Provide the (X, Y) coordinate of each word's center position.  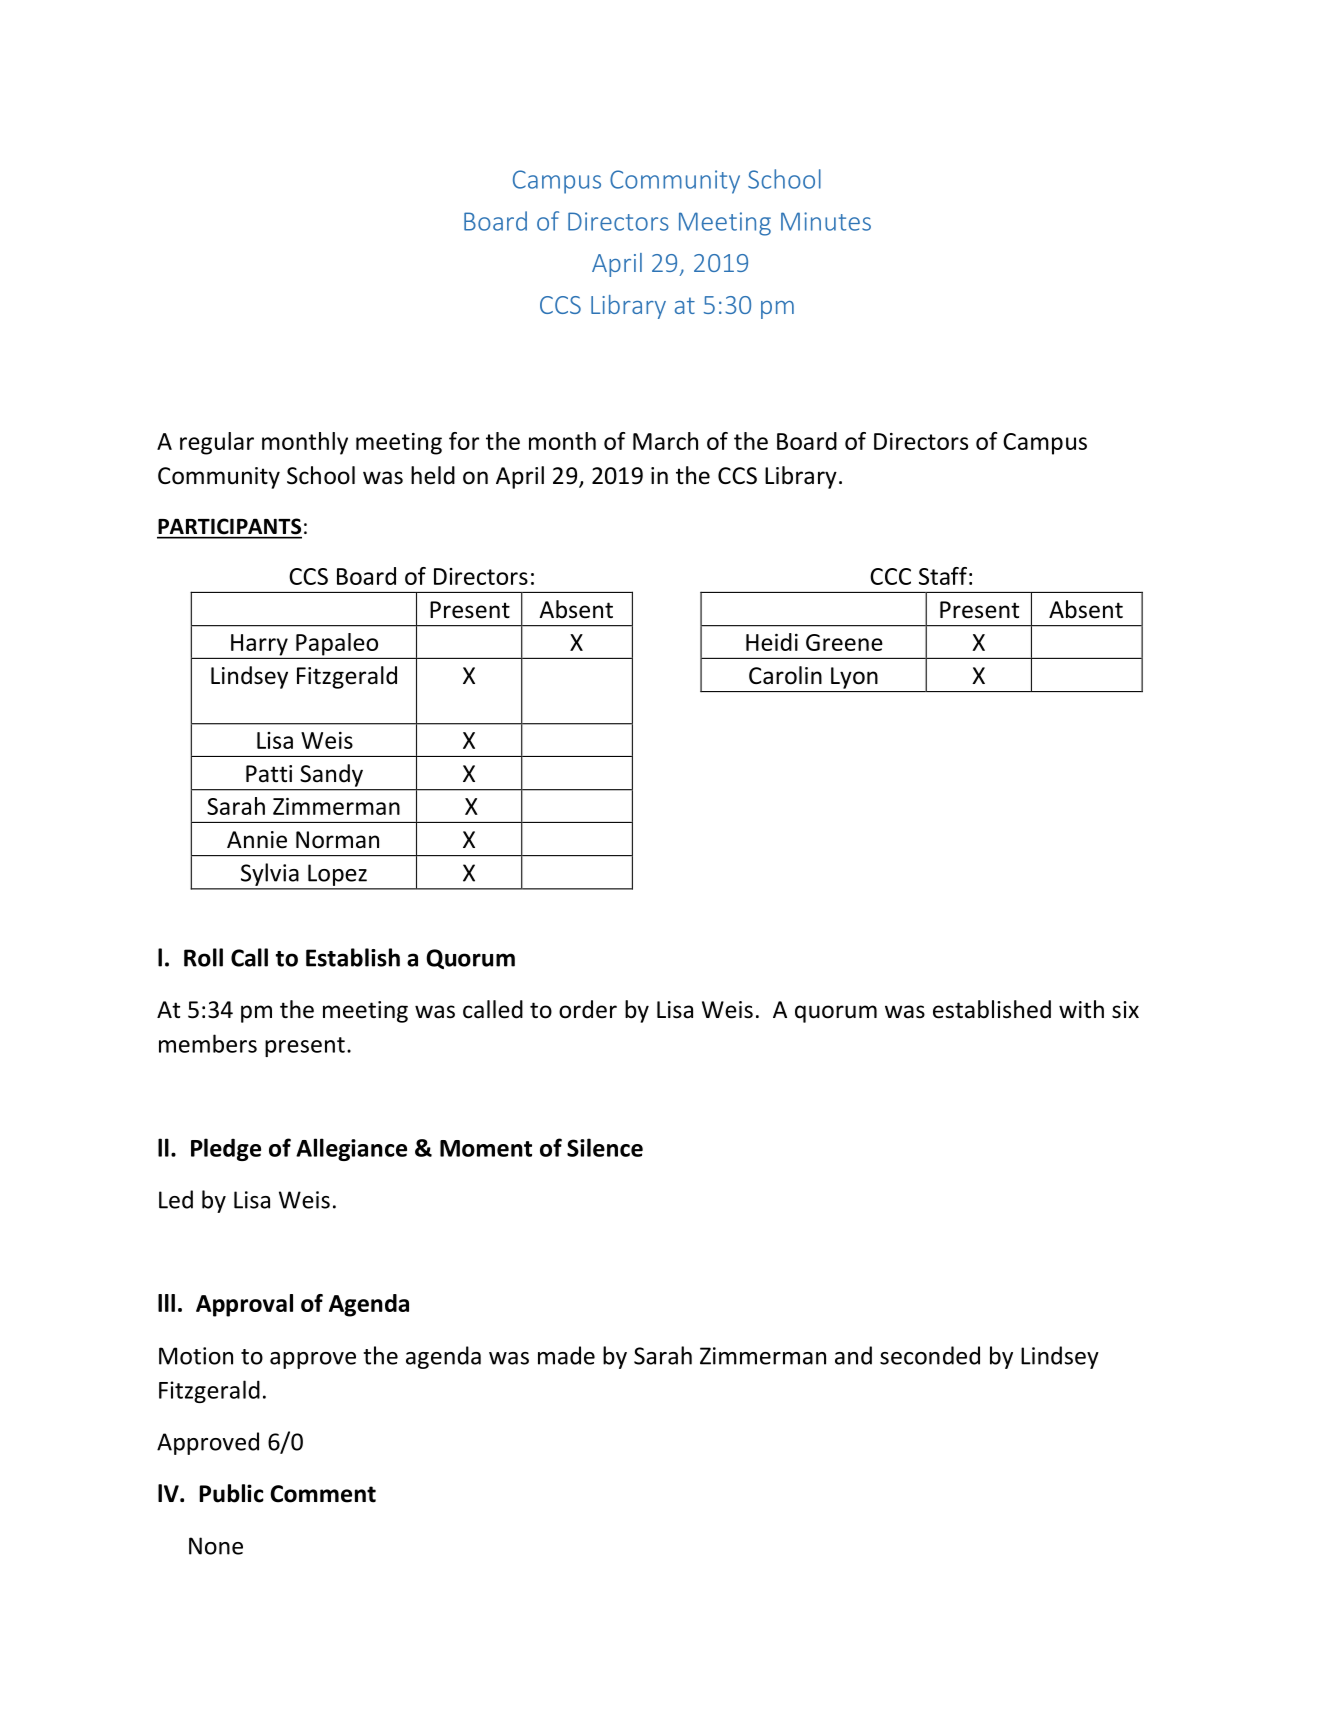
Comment (323, 1494)
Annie (257, 840)
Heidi (772, 642)
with (1081, 1009)
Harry (259, 645)
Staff (943, 576)
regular (217, 443)
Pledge (226, 1149)
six (1125, 1010)
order (588, 1009)
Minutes (826, 221)
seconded (930, 1355)
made (566, 1355)
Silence (605, 1147)
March (665, 441)
